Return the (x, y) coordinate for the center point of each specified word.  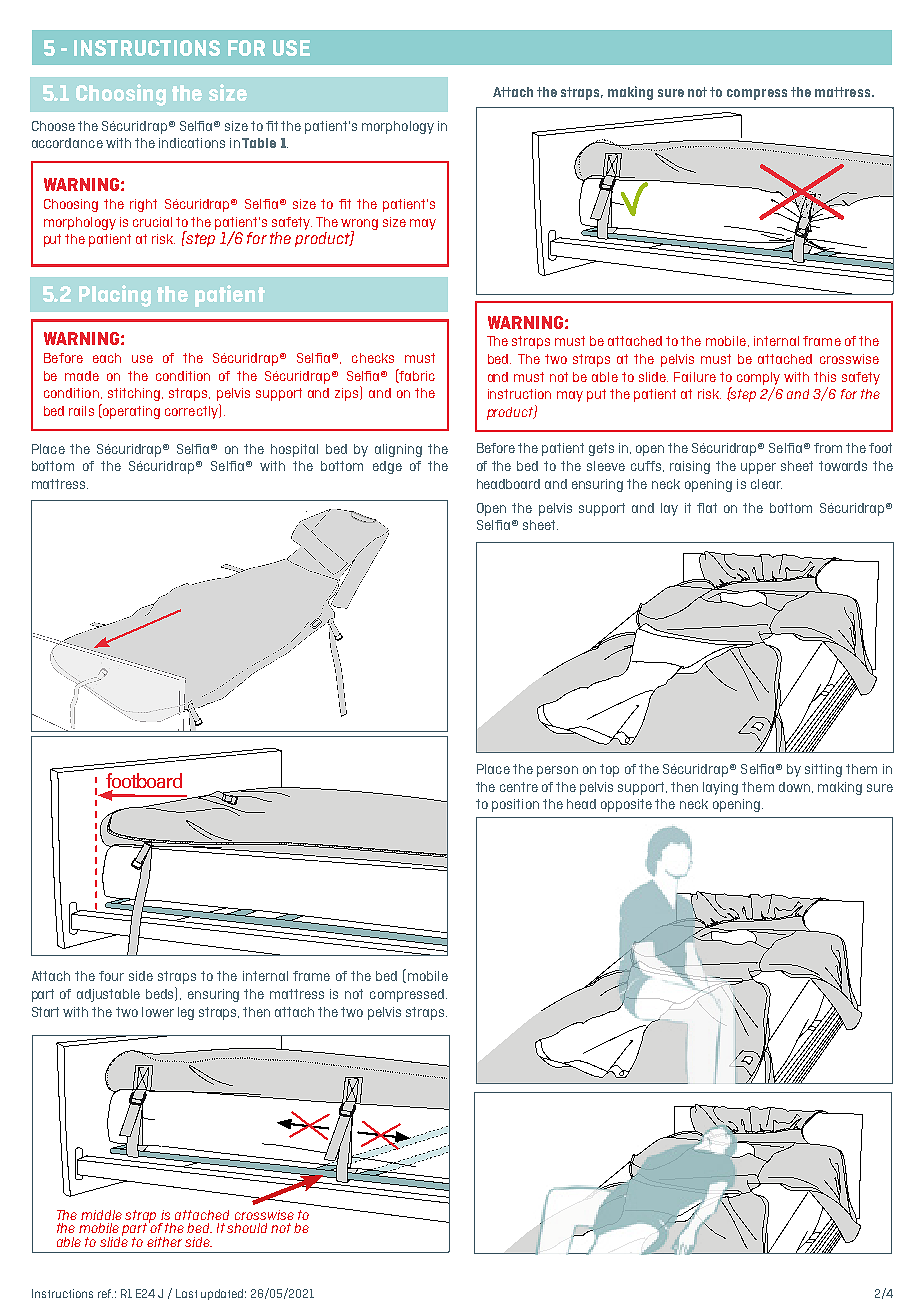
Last (186, 1293)
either (164, 1242)
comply (758, 378)
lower (158, 1012)
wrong (359, 225)
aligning (398, 450)
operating (130, 411)
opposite (626, 805)
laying (720, 788)
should (247, 1228)
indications (192, 143)
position (515, 805)
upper (758, 468)
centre (519, 787)
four (111, 976)
